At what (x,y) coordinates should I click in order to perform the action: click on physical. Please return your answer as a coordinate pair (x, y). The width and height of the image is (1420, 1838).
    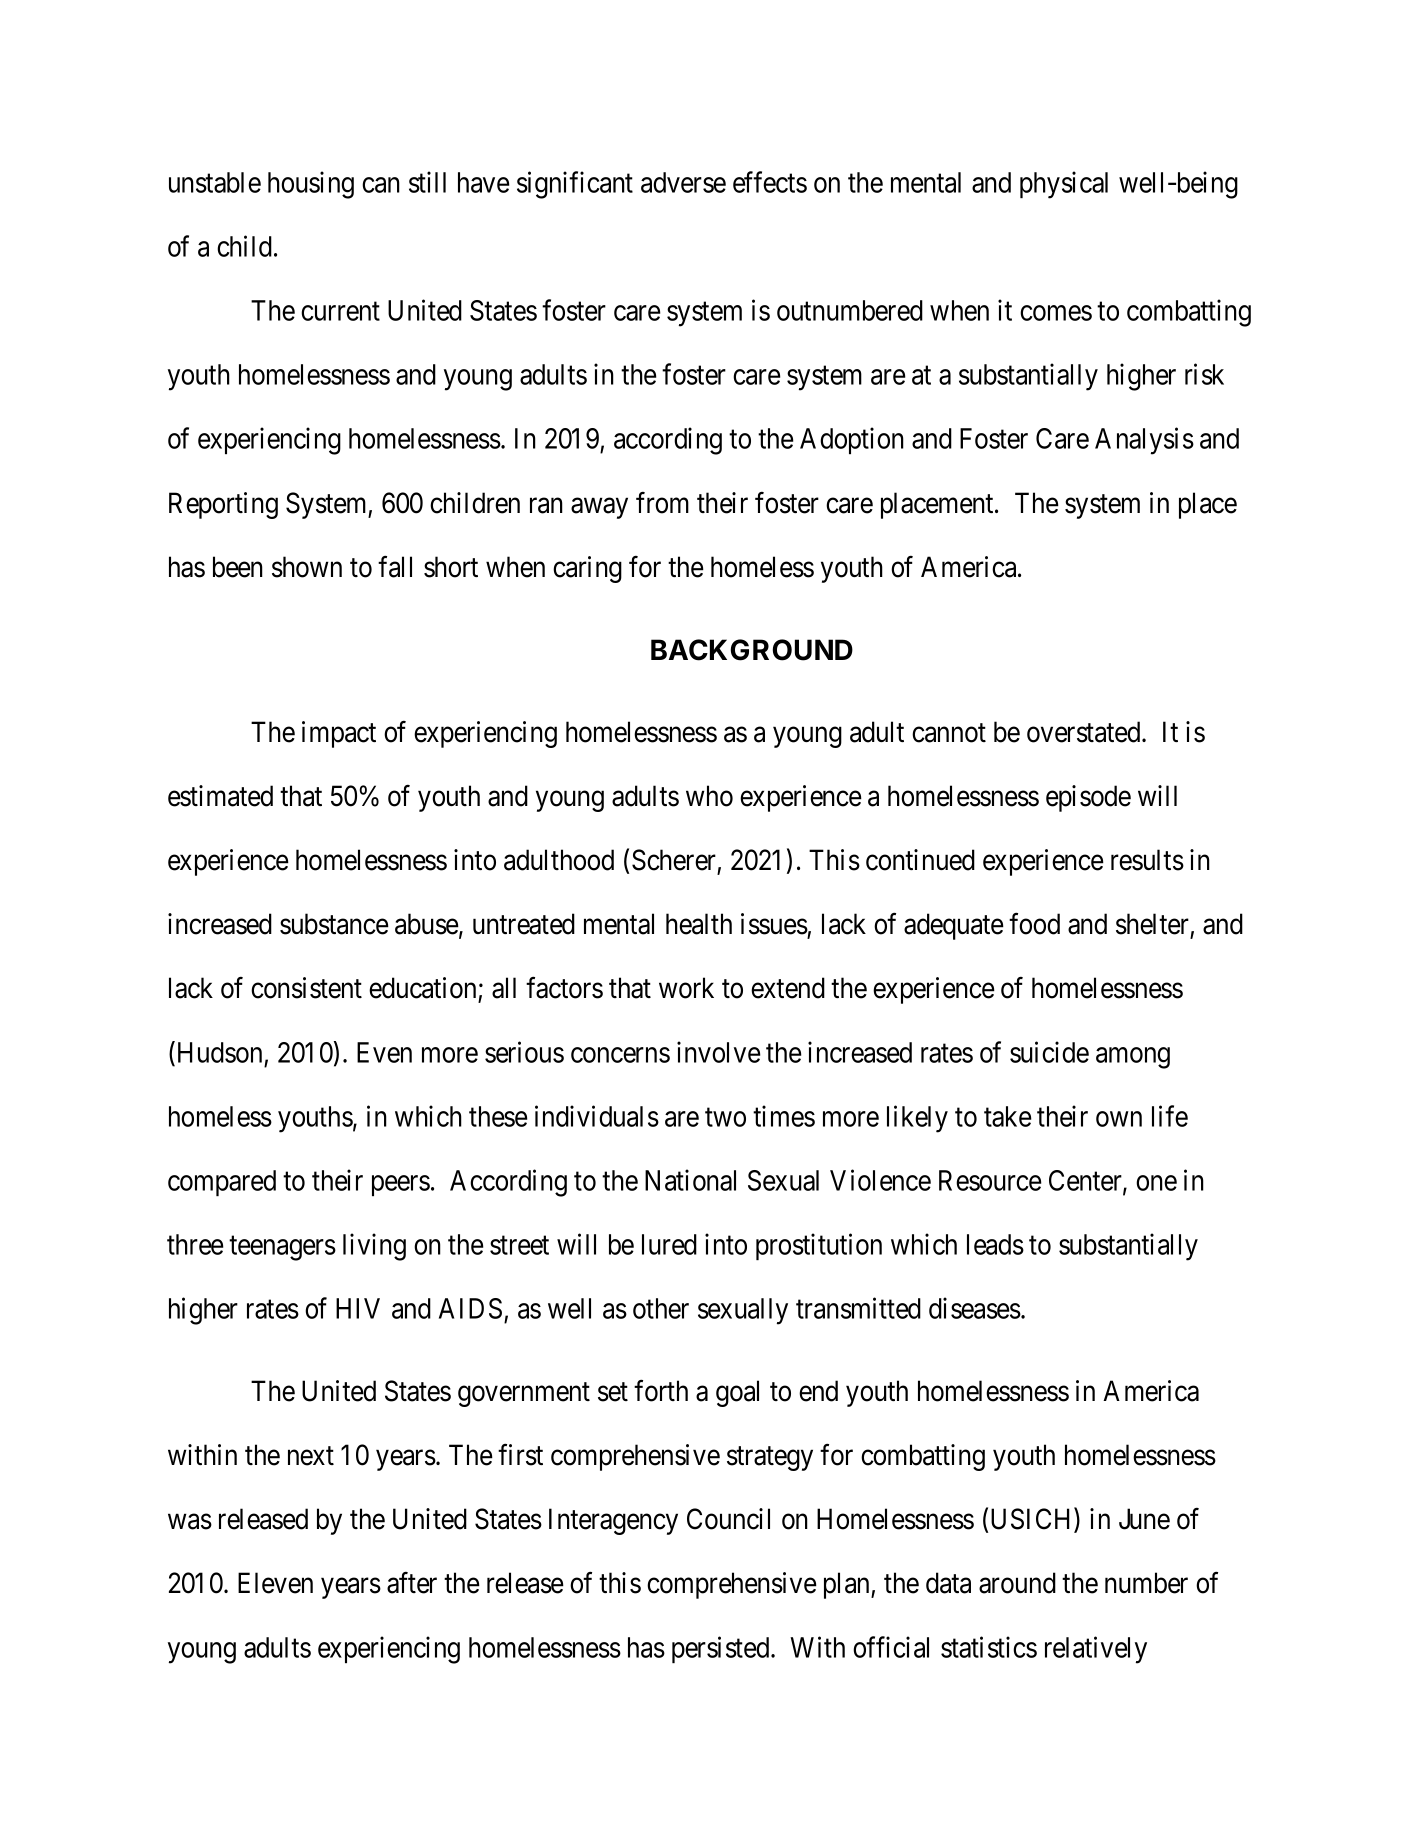
    Looking at the image, I should click on (1064, 185).
